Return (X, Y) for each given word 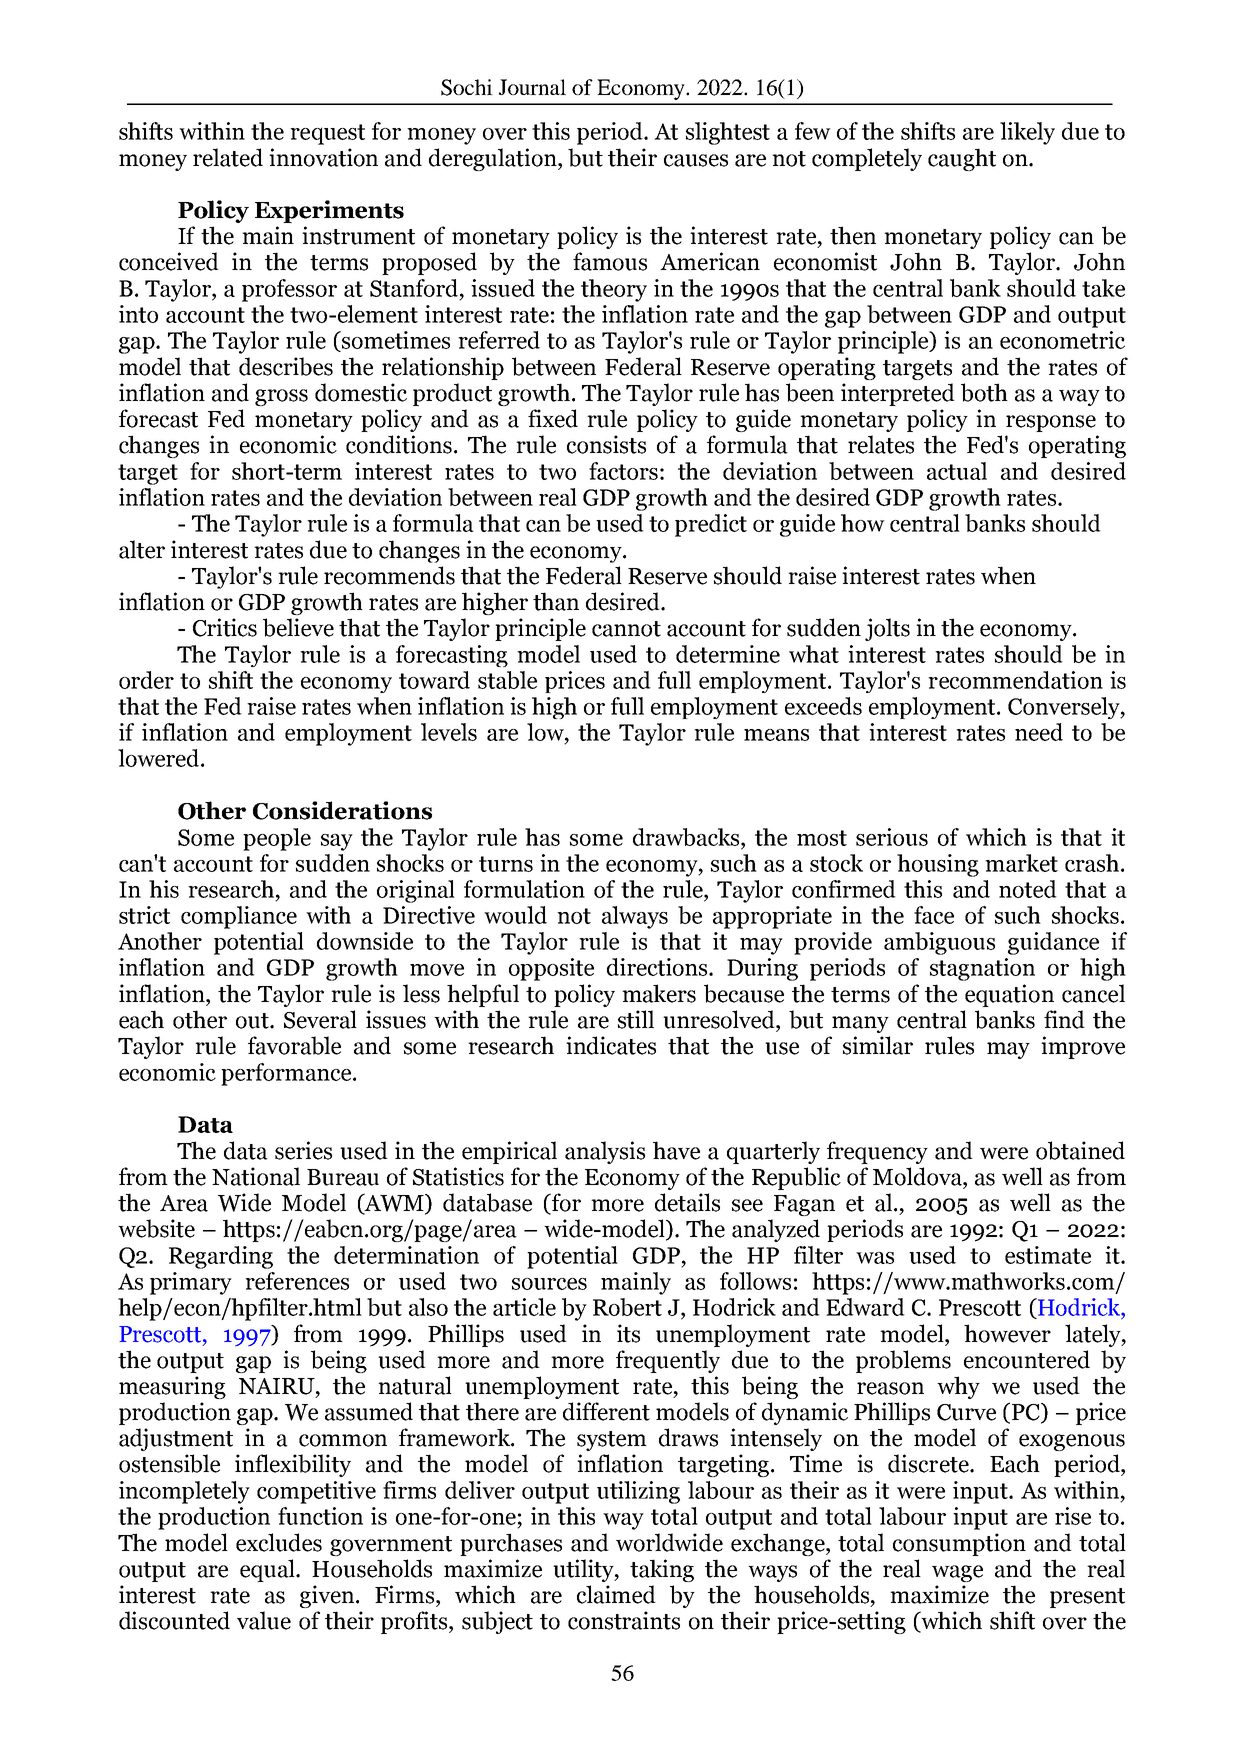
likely (1027, 133)
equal (268, 1570)
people (277, 839)
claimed (616, 1594)
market (1021, 863)
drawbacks (687, 837)
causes (696, 160)
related (228, 157)
